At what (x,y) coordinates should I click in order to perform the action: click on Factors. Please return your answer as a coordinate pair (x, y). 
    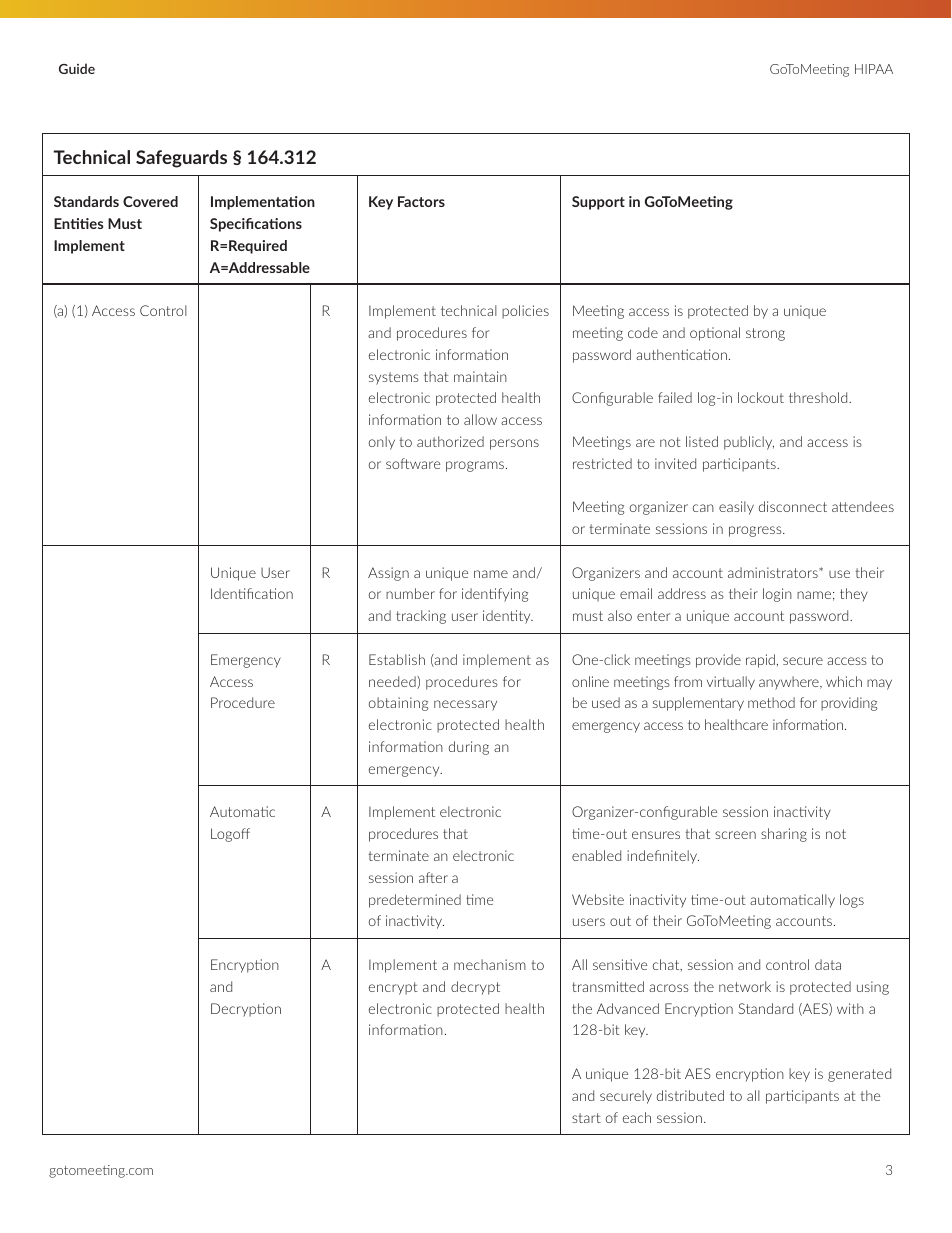
    Looking at the image, I should click on (421, 201).
